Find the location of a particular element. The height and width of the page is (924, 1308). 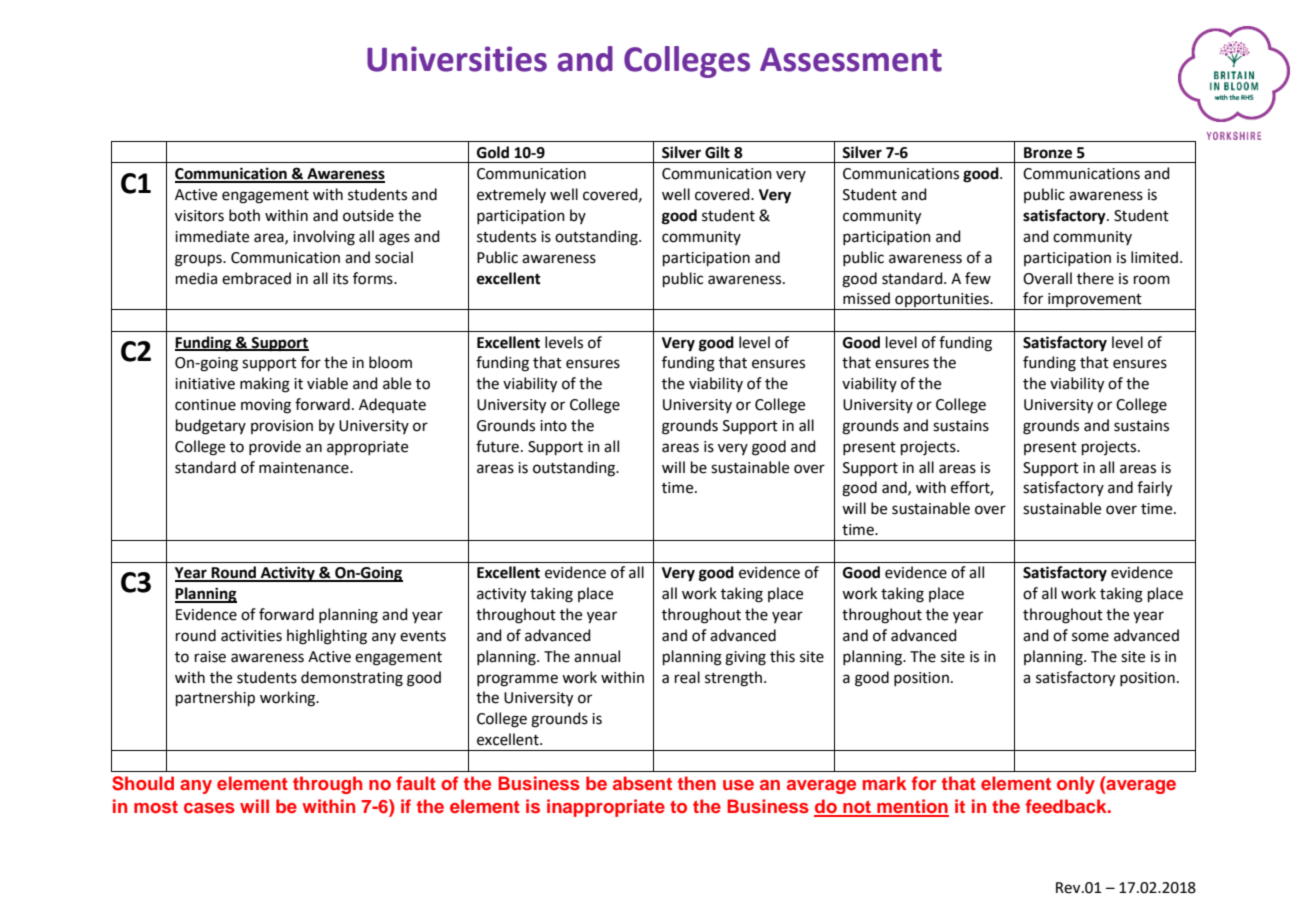

some is located at coordinates (1090, 637).
